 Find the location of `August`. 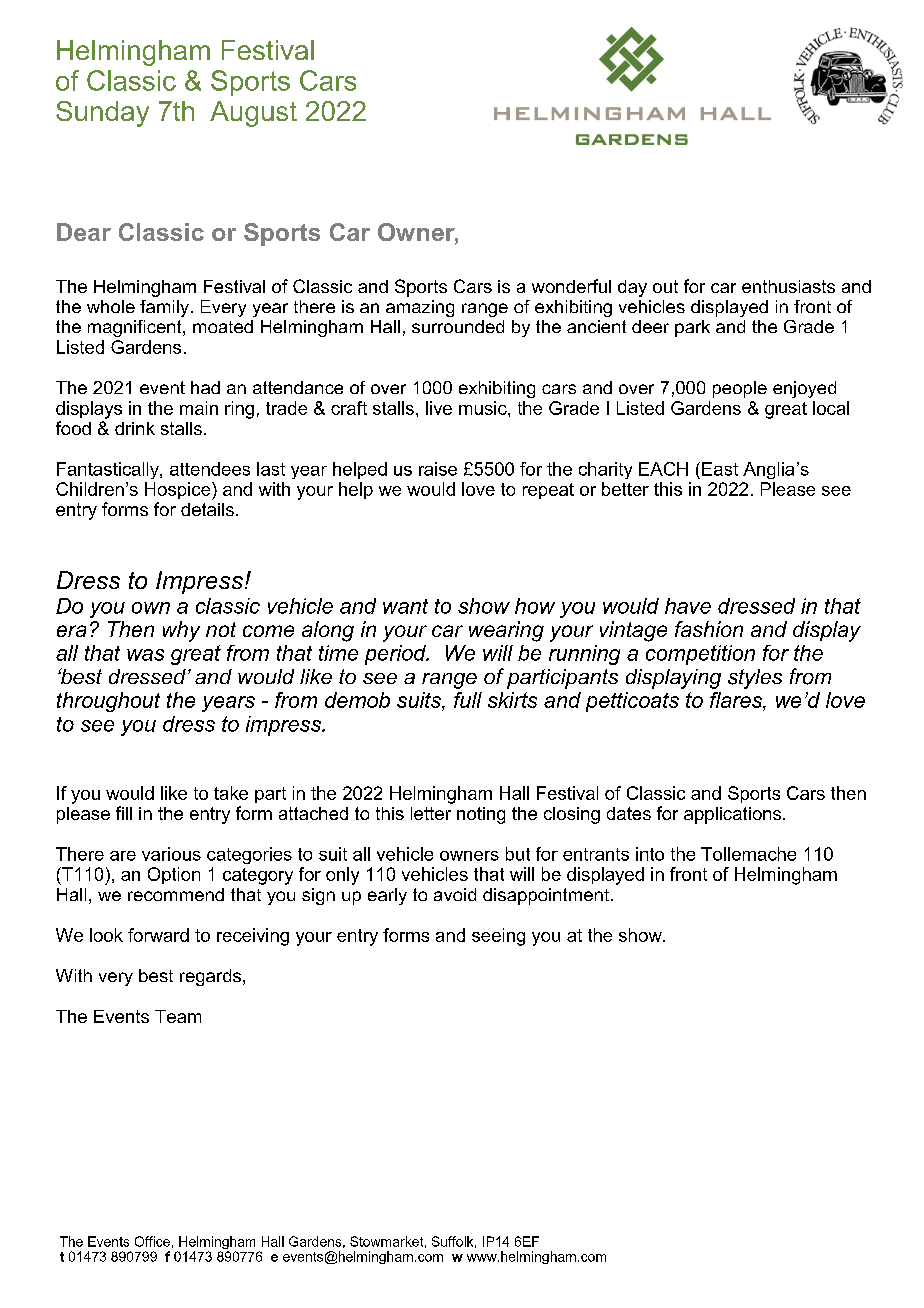

August is located at coordinates (253, 114).
